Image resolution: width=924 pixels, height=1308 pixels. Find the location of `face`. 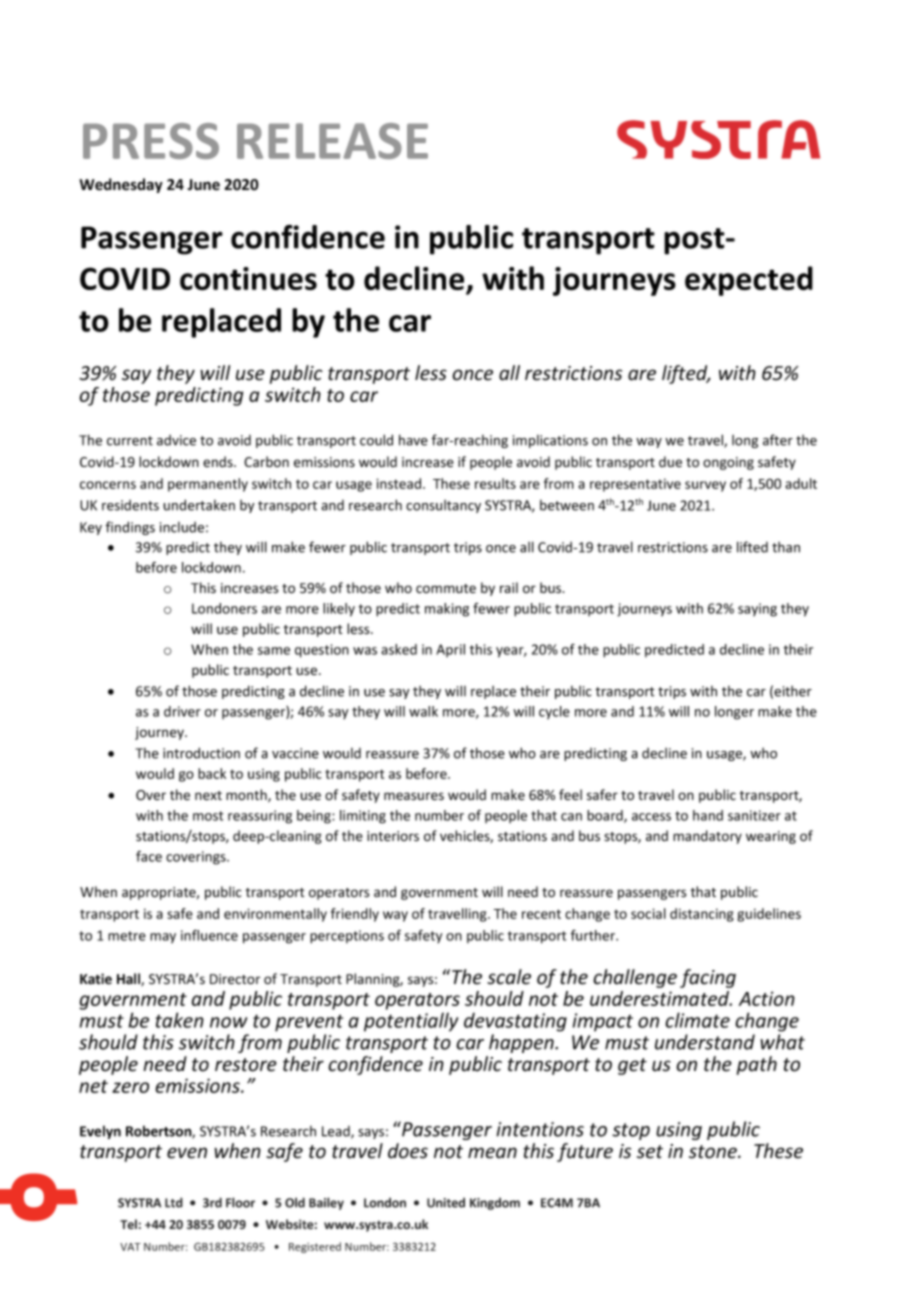

face is located at coordinates (149, 856).
